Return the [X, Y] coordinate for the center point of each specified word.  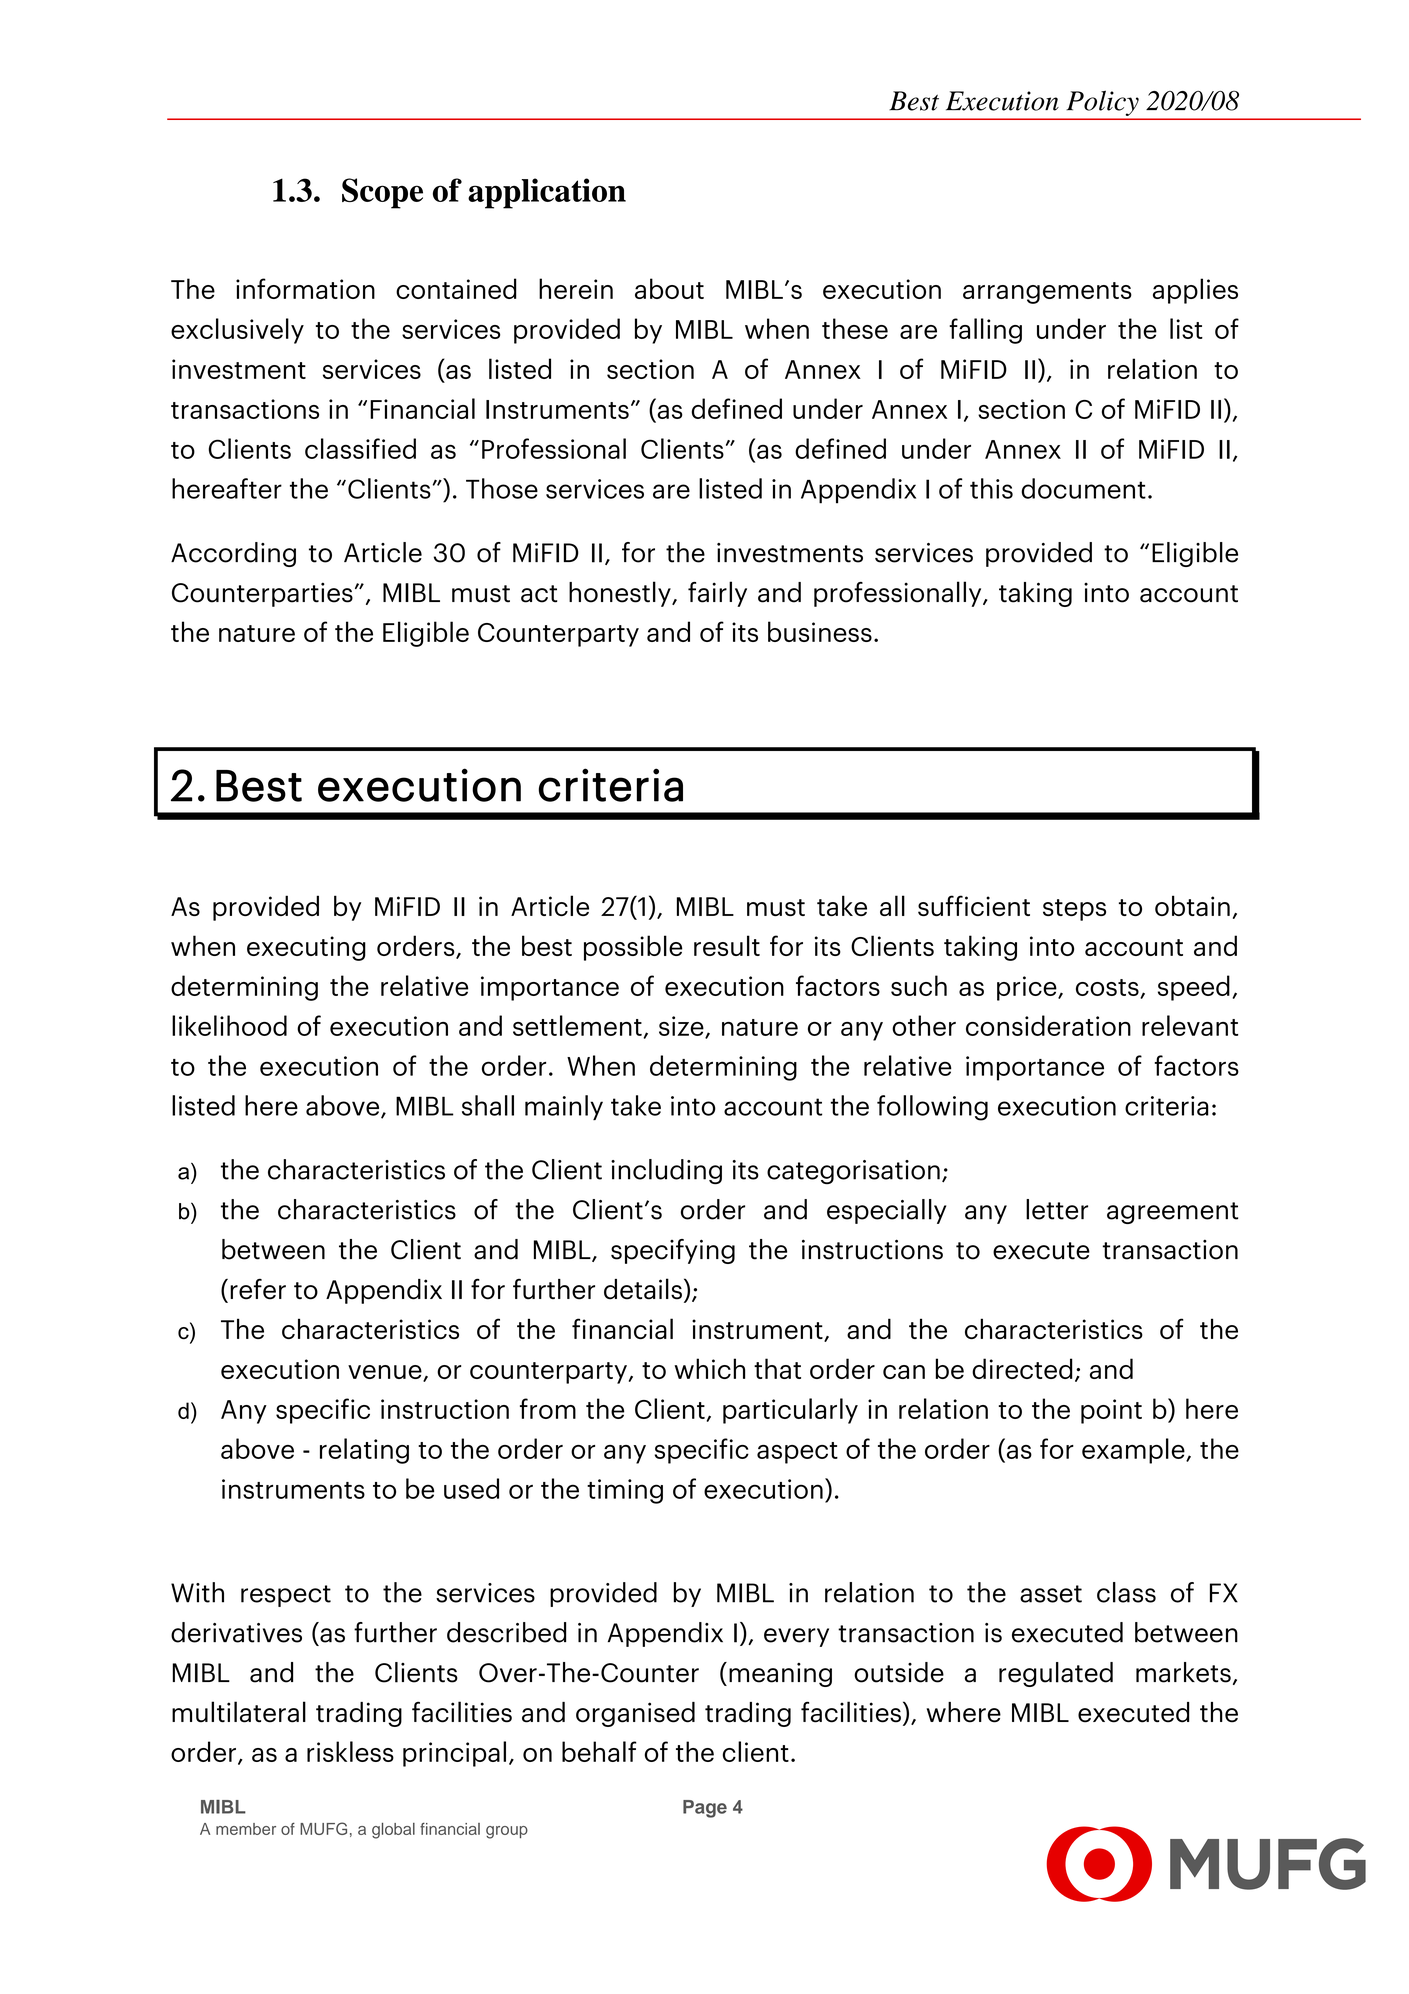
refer [258, 1289]
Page [705, 1809]
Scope [382, 193]
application [547, 193]
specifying [673, 1251]
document [1083, 488]
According [233, 554]
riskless [350, 1751]
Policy [1103, 103]
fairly [717, 594]
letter [1057, 1209]
